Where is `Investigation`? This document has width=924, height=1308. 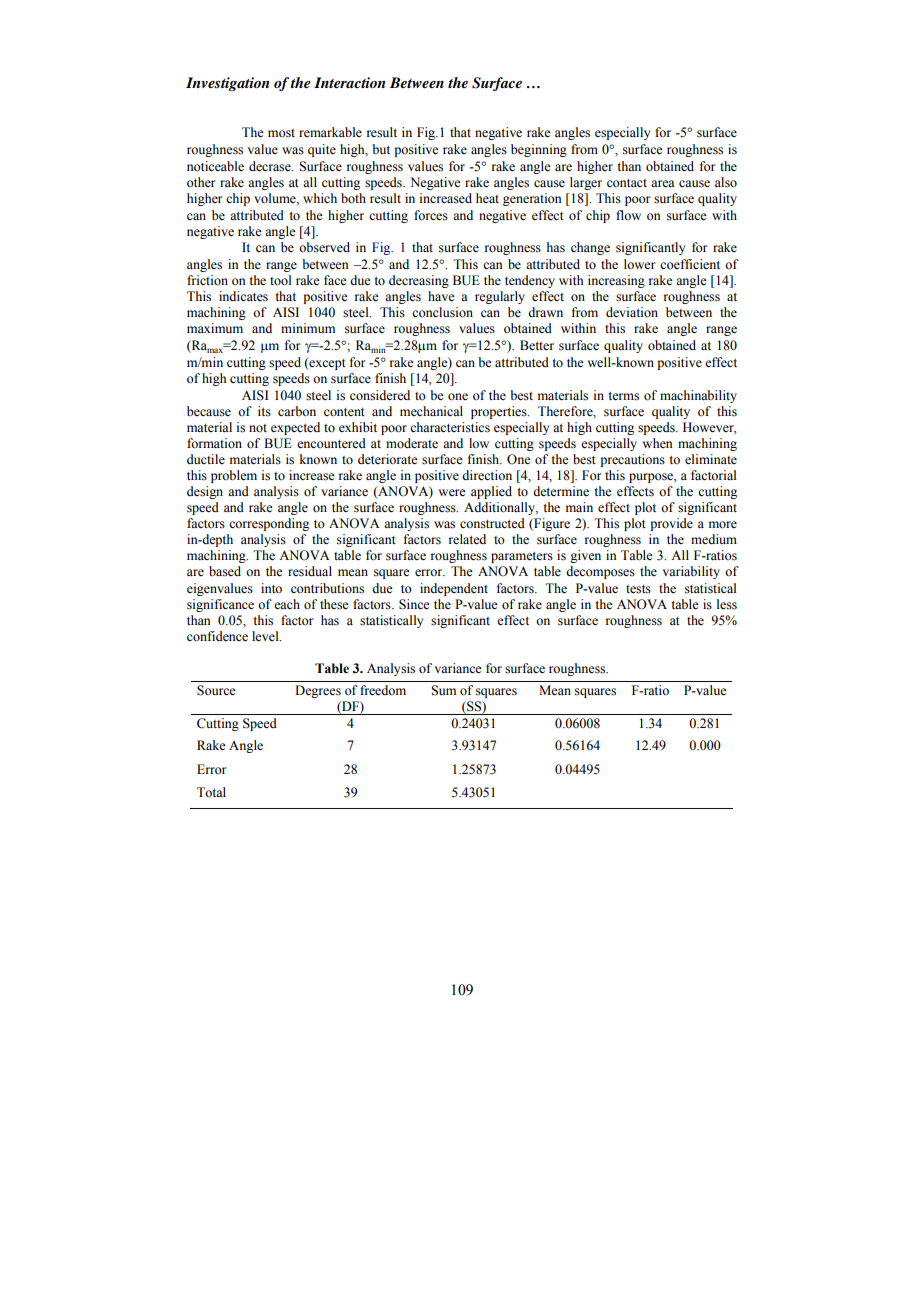 Investigation is located at coordinates (227, 84).
